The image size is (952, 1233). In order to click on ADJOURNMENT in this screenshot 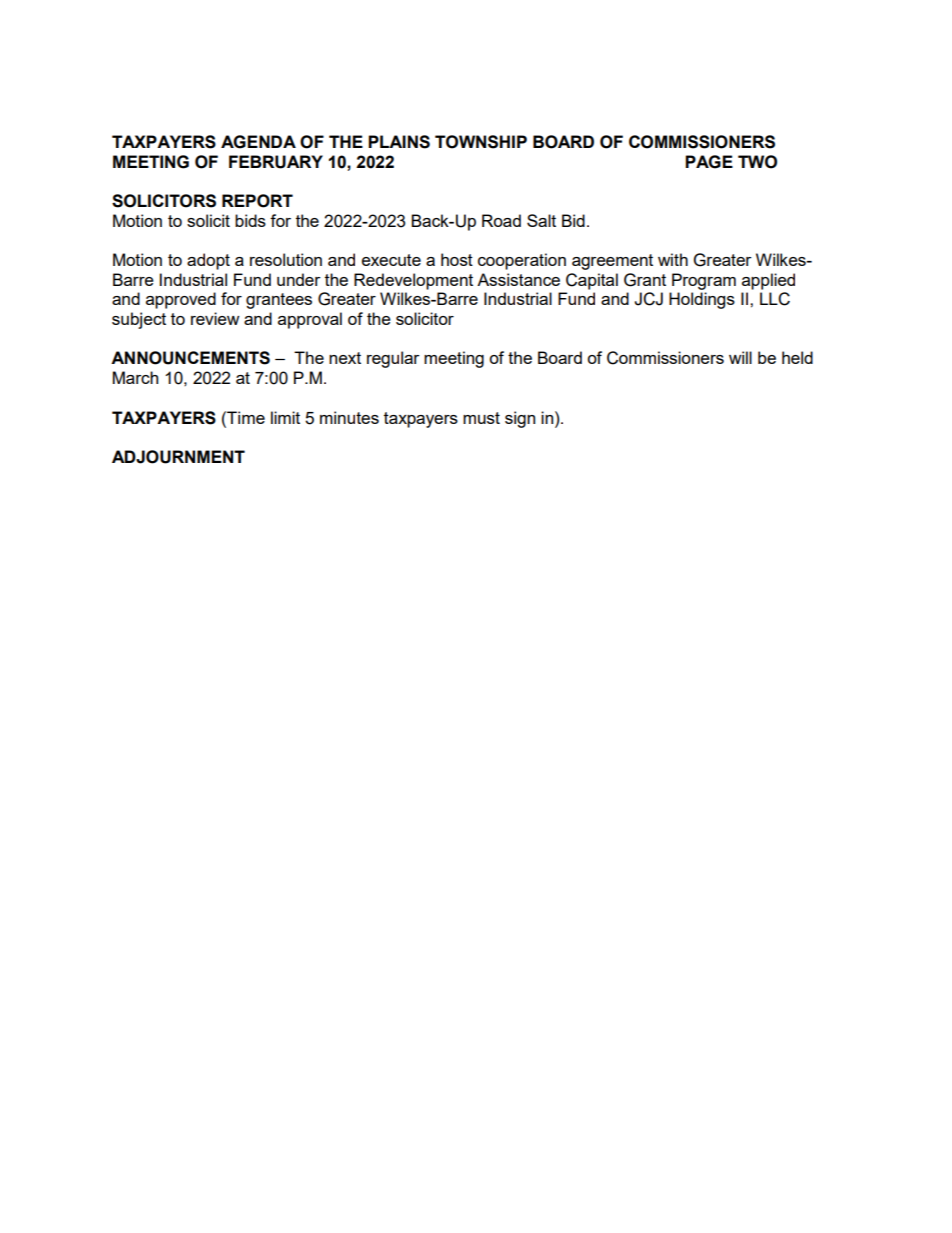, I will do `click(178, 457)`.
